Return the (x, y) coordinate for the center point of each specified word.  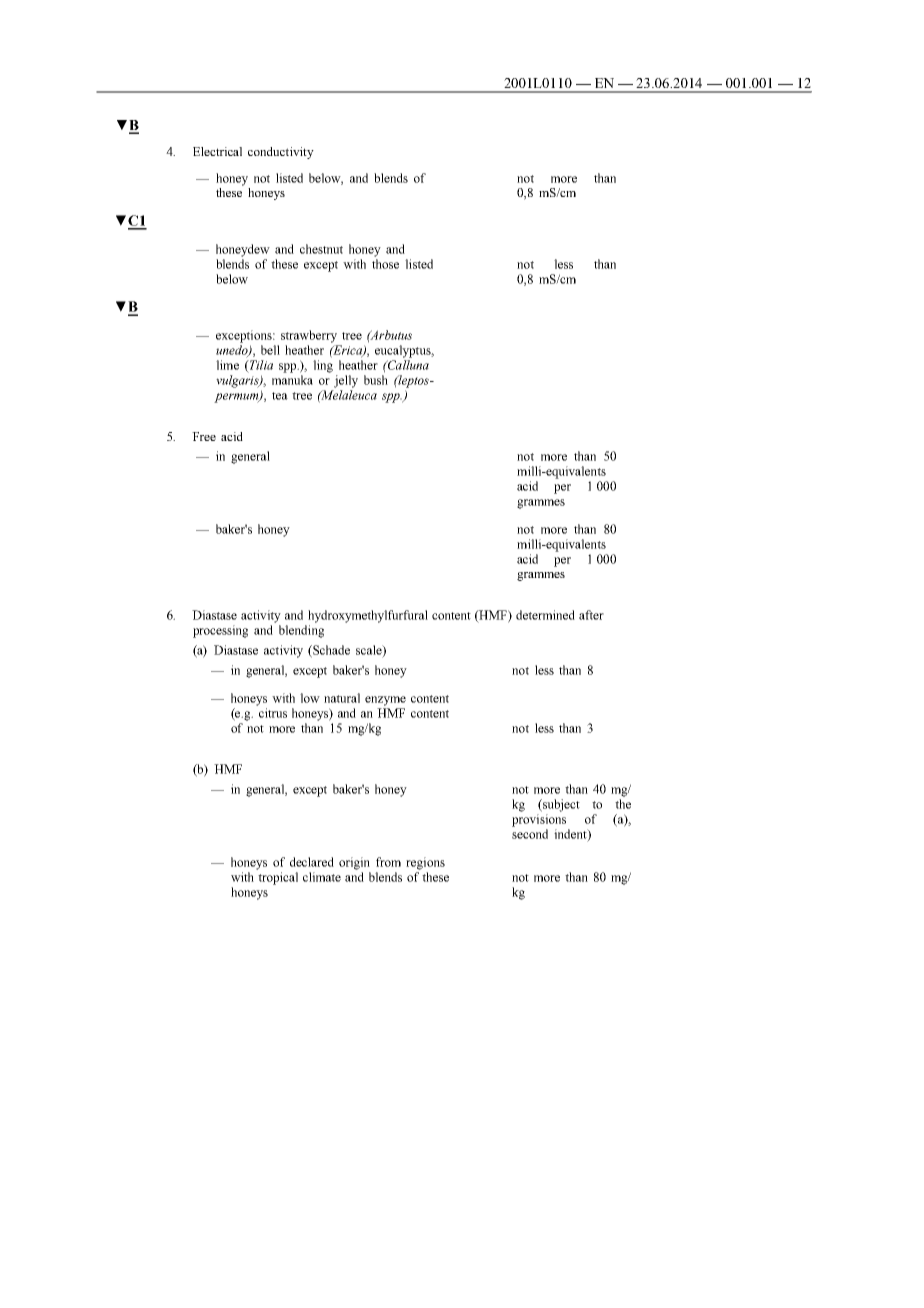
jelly (346, 381)
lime (227, 365)
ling (323, 366)
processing (220, 631)
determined (545, 615)
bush (376, 380)
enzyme (385, 701)
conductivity (281, 153)
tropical (278, 878)
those (385, 264)
